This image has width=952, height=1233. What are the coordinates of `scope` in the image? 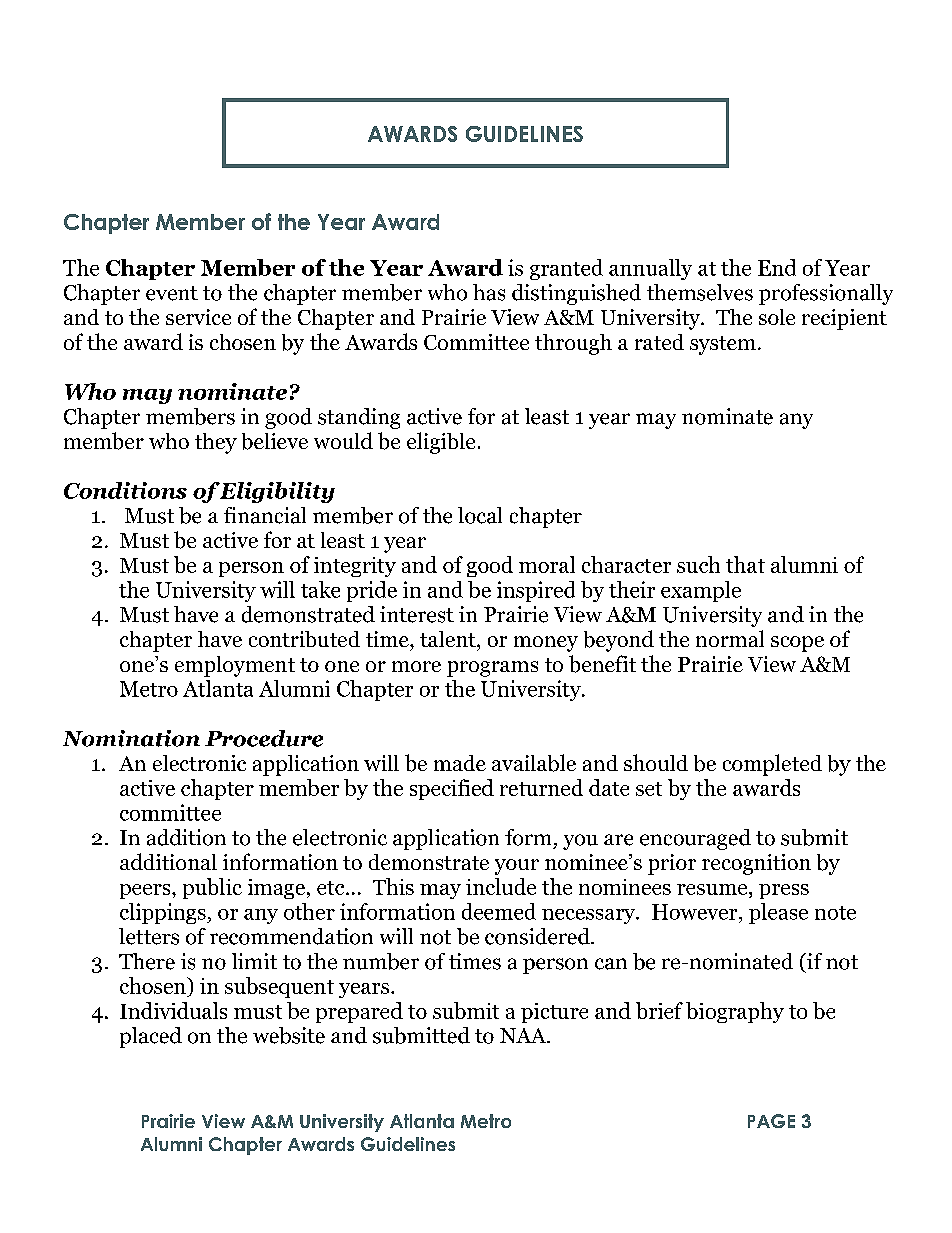 It's located at (797, 644).
